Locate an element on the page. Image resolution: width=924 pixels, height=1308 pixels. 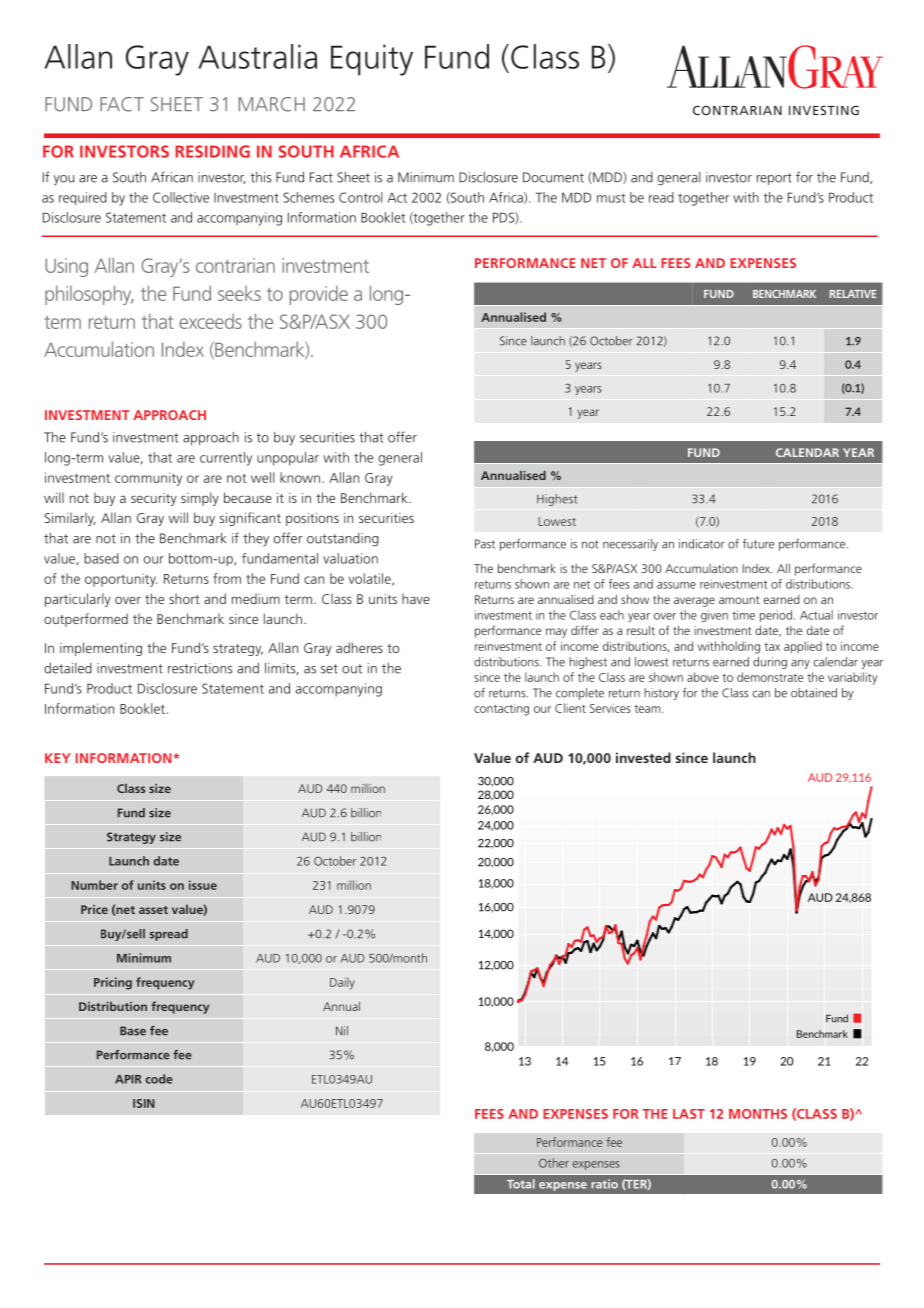
Total is located at coordinates (521, 1184).
